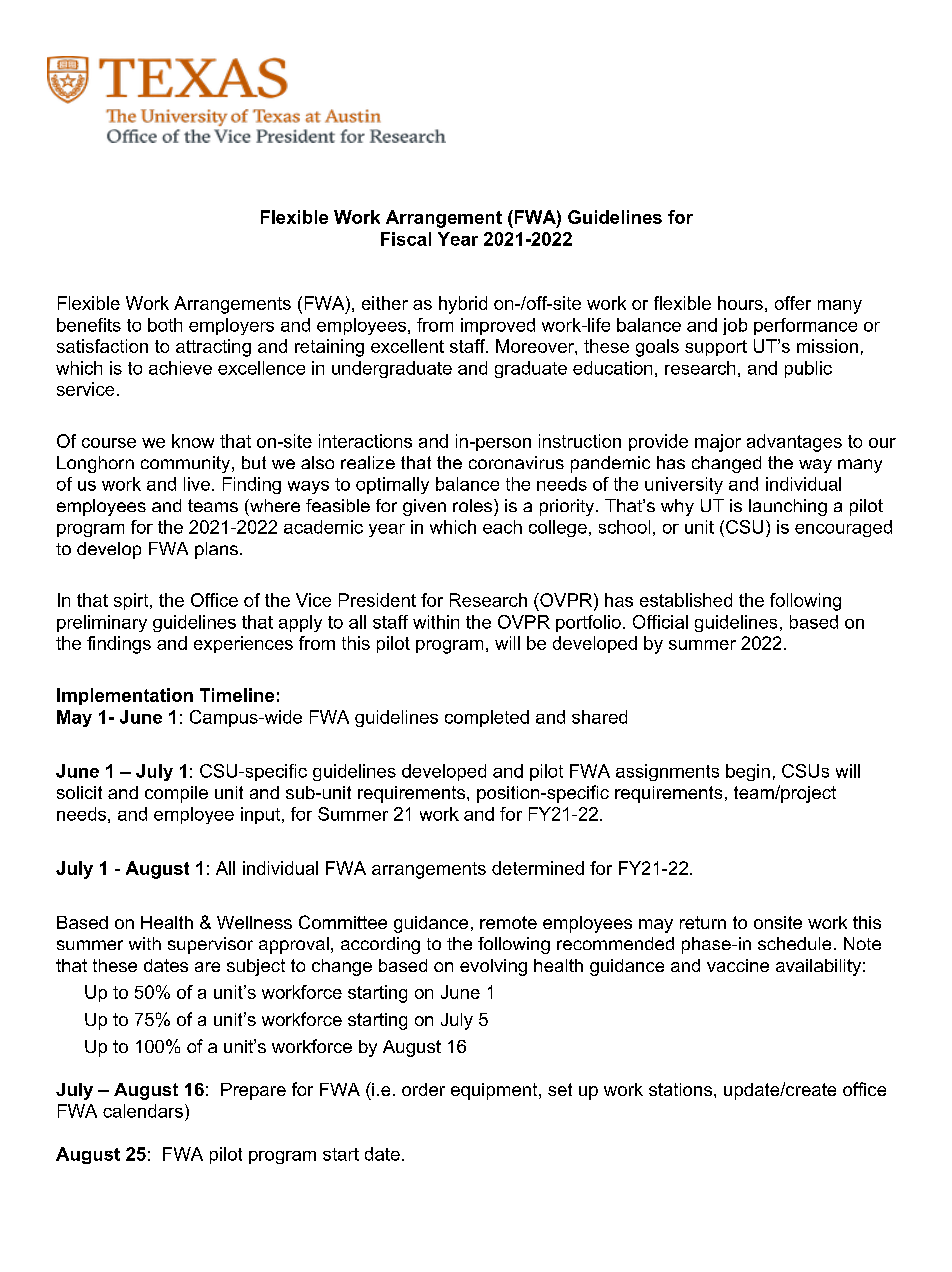 The width and height of the image is (952, 1272). I want to click on Official, so click(660, 622).
